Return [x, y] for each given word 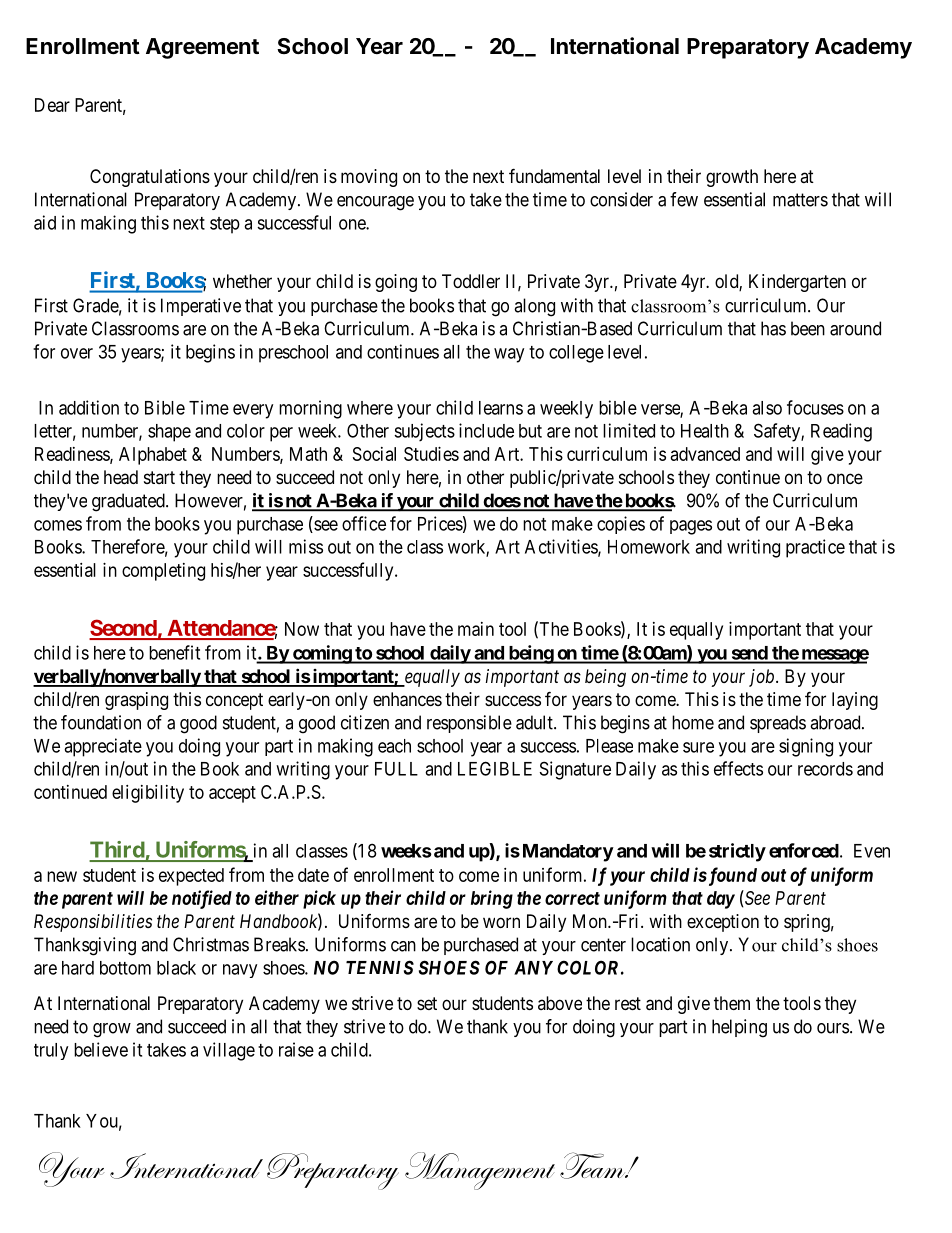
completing [163, 572]
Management [480, 1171]
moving [369, 178]
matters [800, 200]
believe [101, 1049]
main [476, 629]
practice [815, 548]
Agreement [202, 48]
